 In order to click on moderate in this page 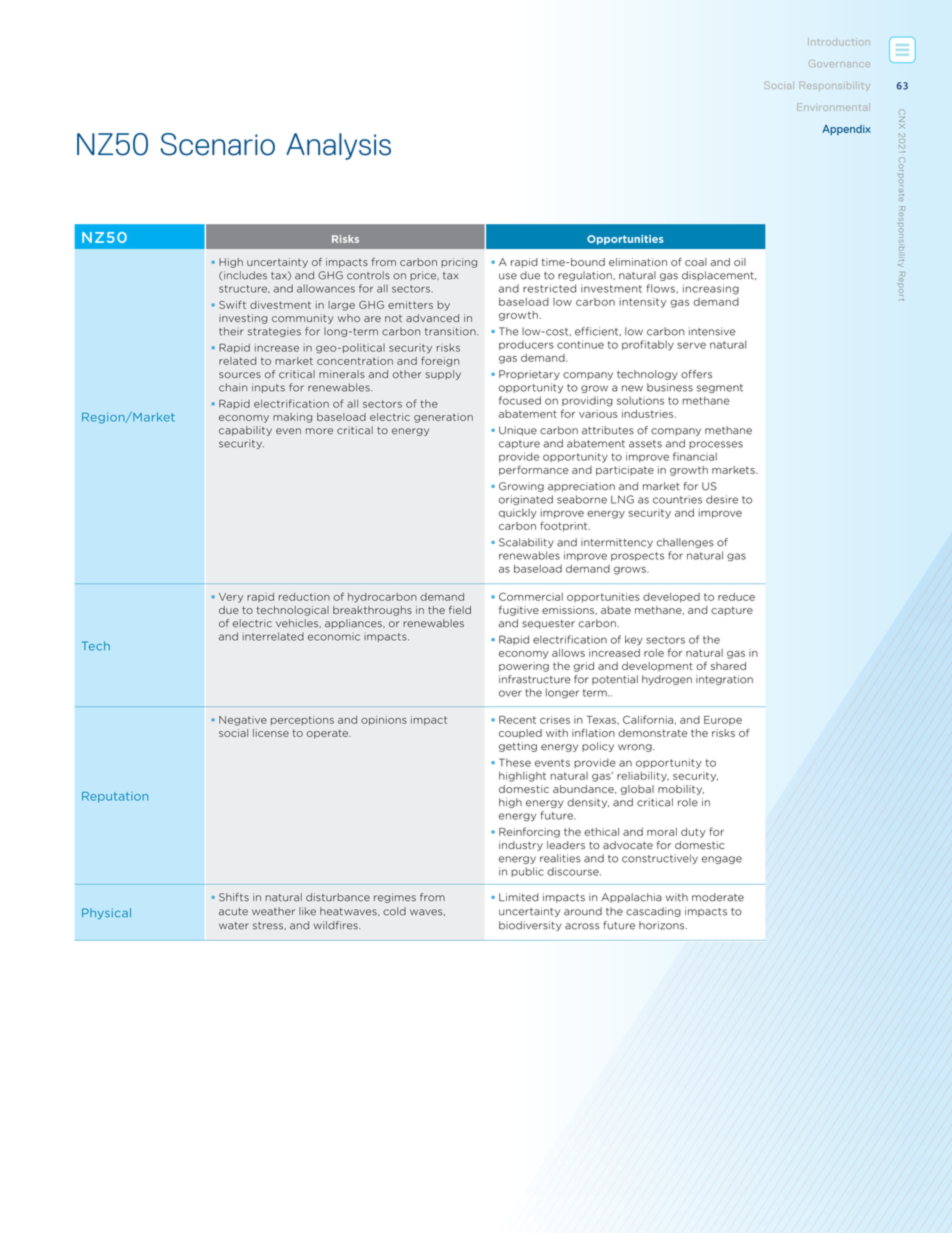, I will do `click(718, 897)`.
